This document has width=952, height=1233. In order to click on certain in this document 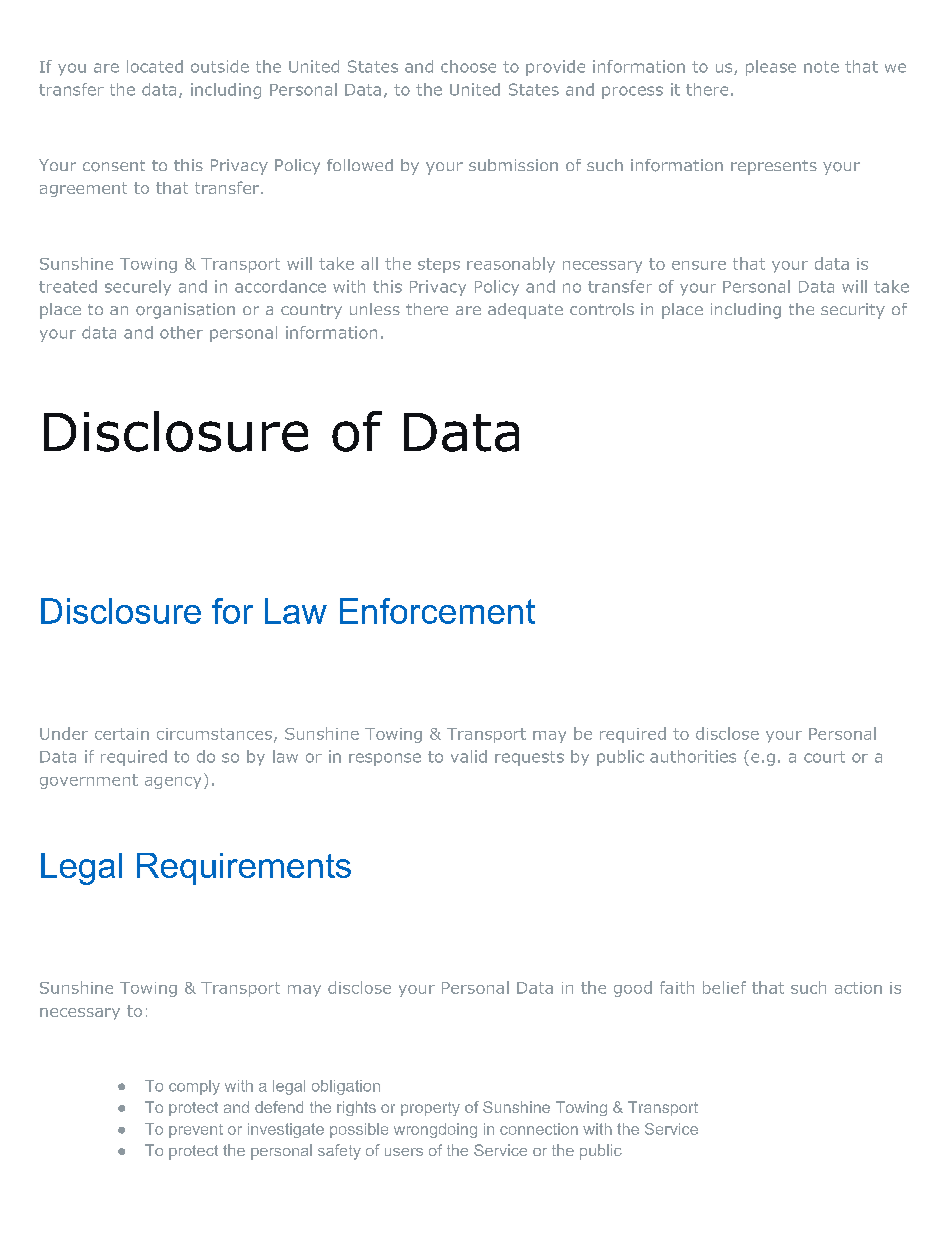, I will do `click(122, 734)`.
